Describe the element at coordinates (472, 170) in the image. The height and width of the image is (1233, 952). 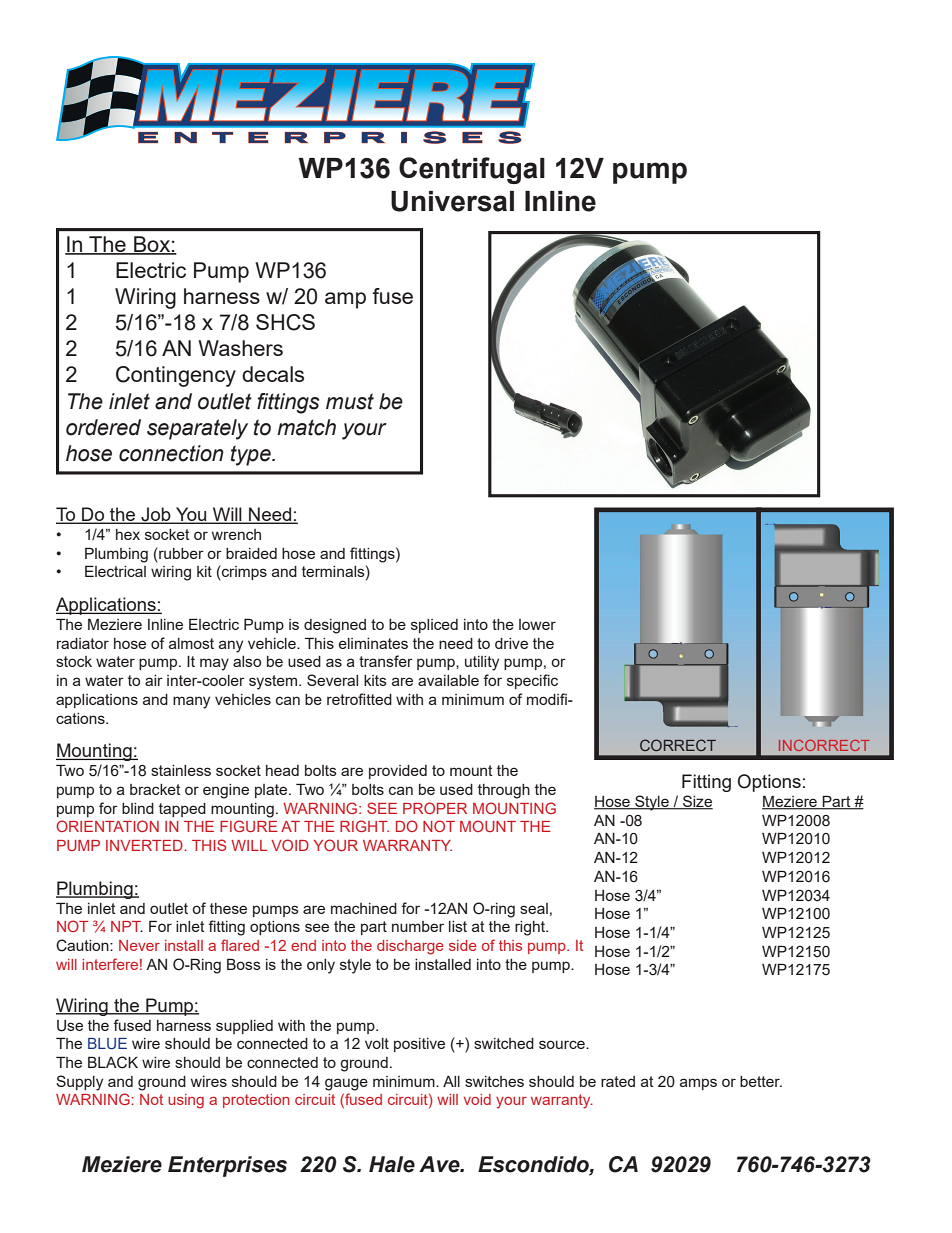
I see `Centrifugal` at that location.
